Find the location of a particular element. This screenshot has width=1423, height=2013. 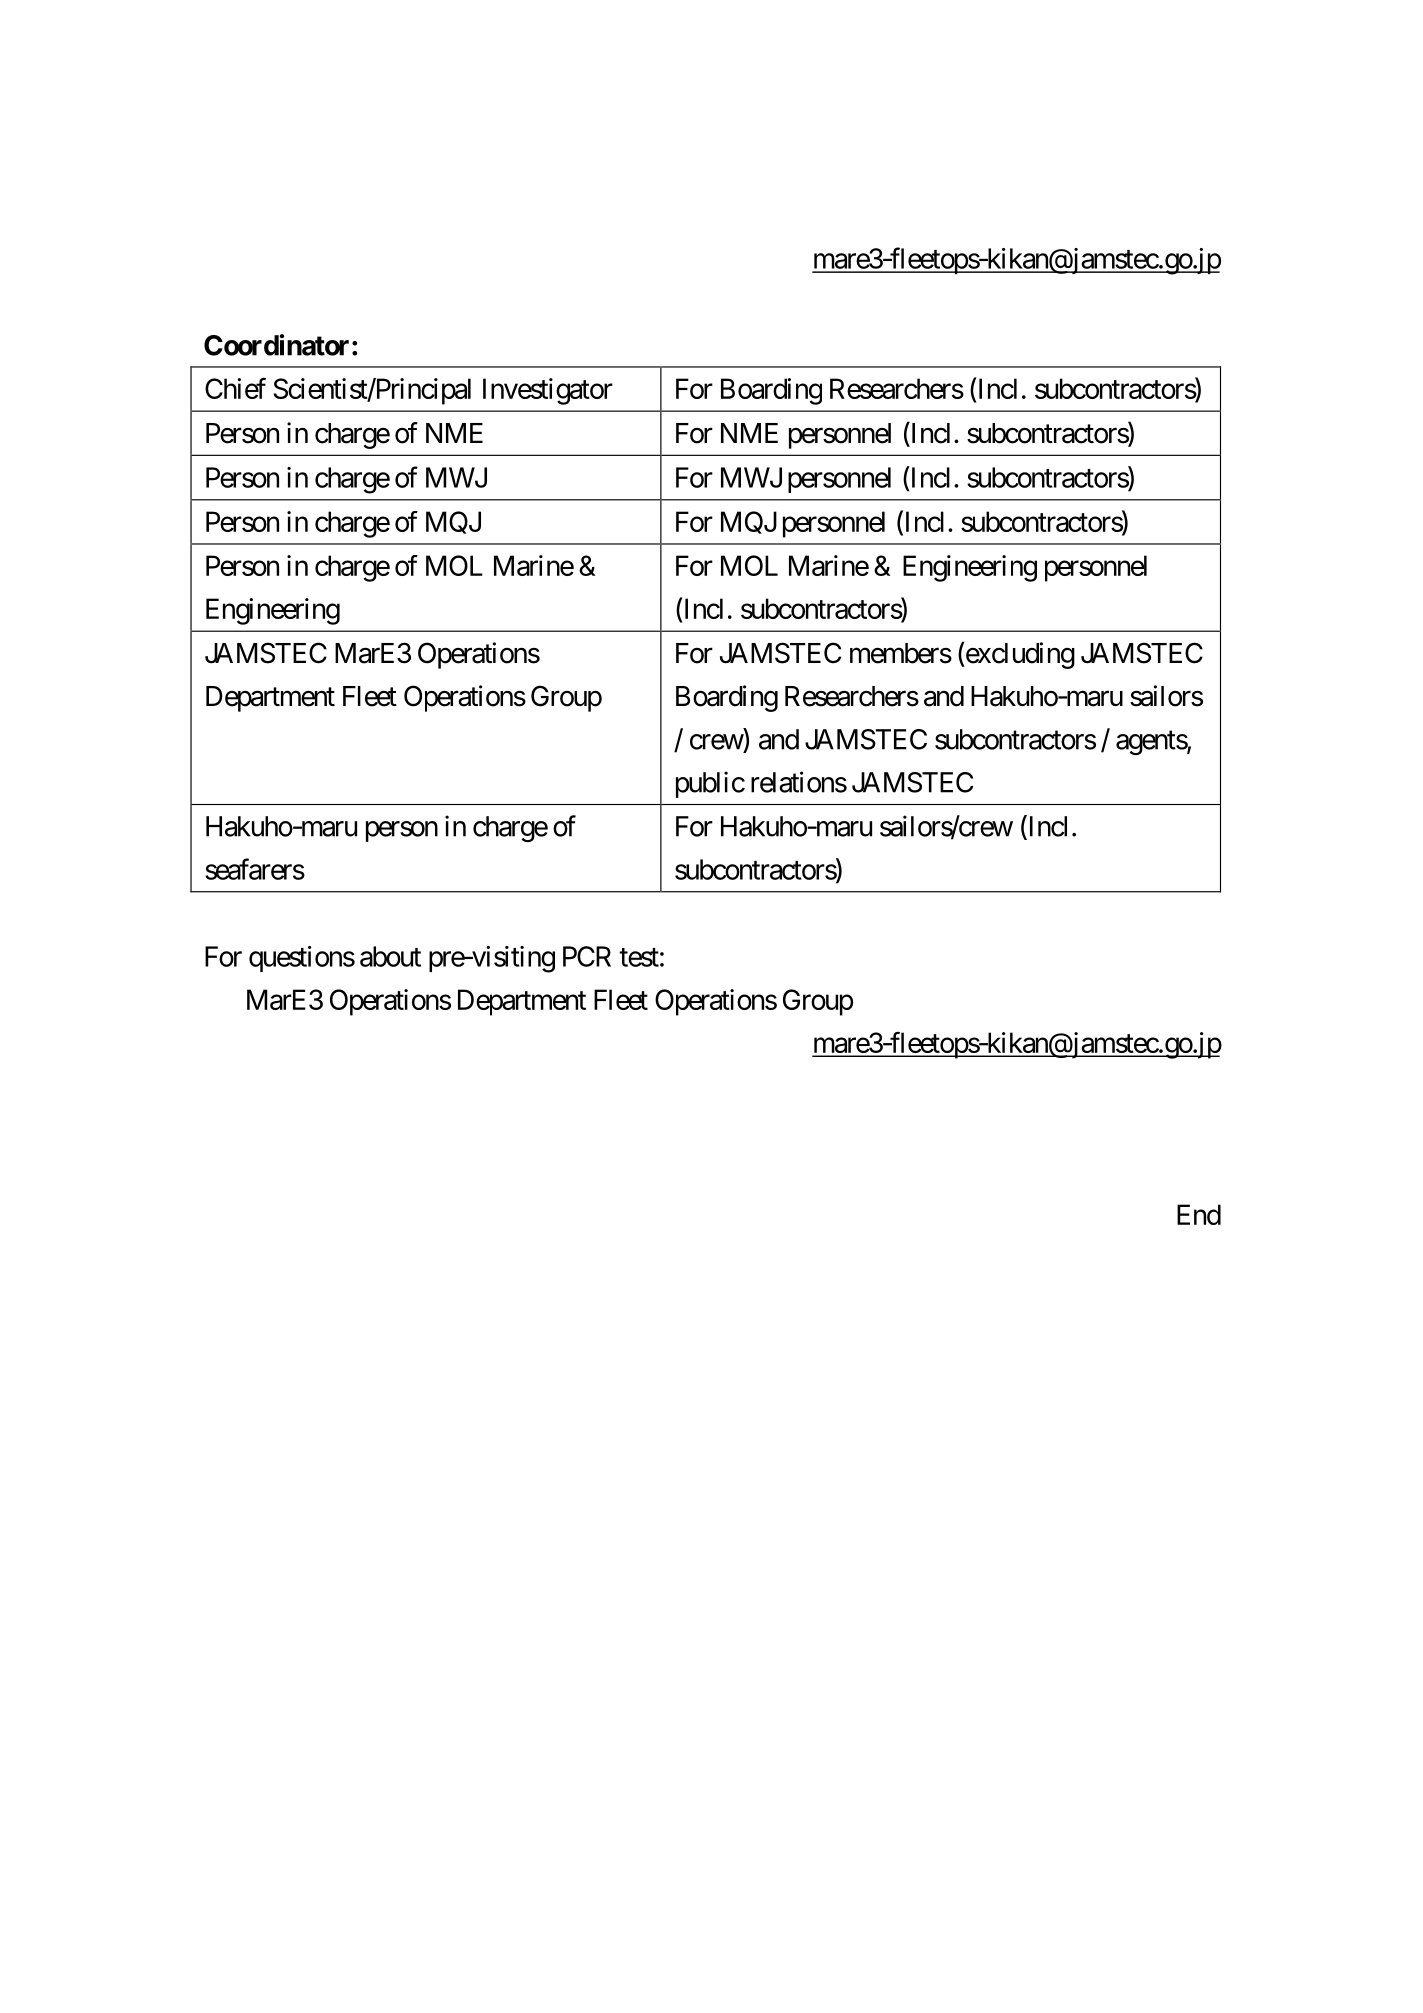

PCR is located at coordinates (587, 956).
